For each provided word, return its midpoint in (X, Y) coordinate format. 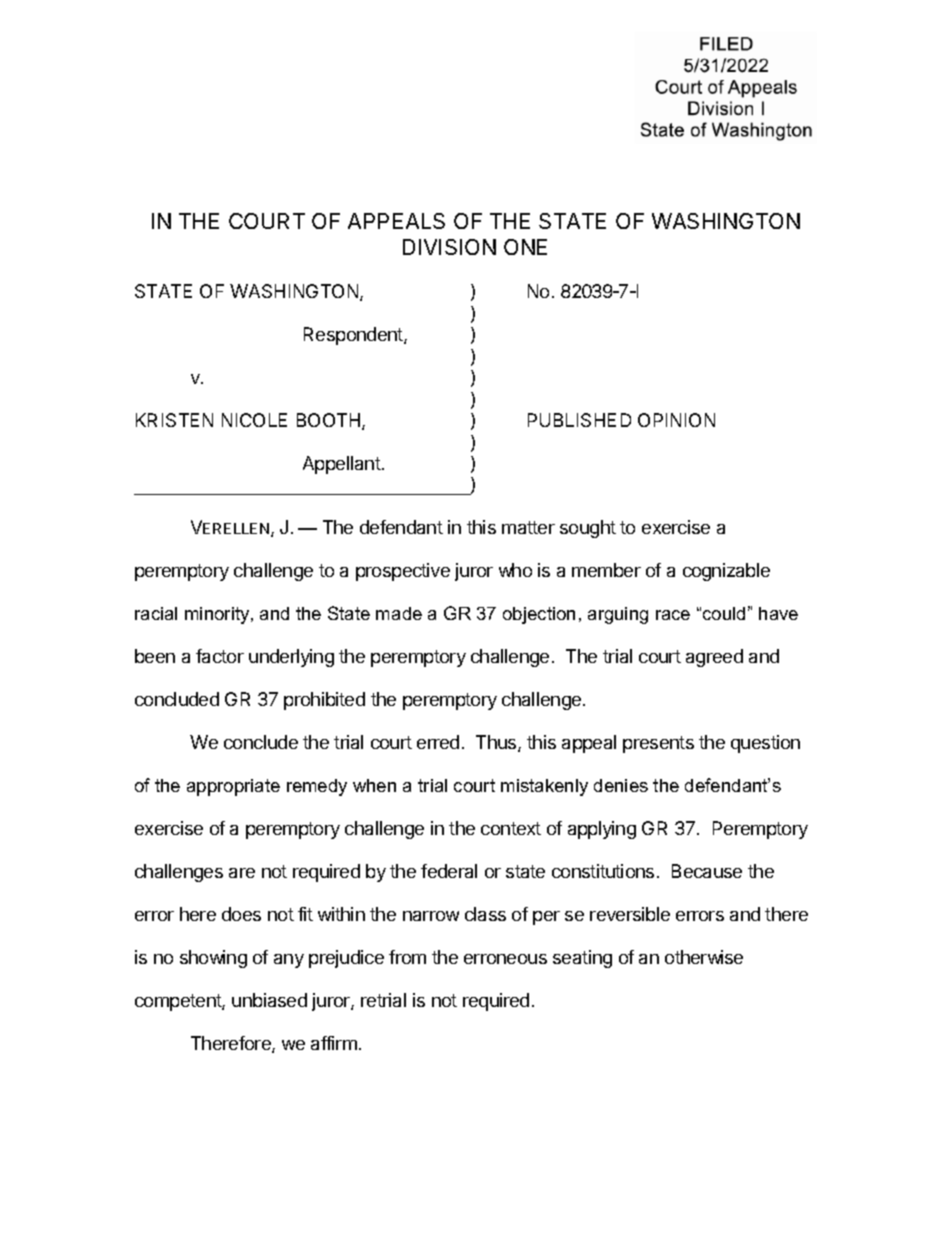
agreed (714, 658)
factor (220, 656)
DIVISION (449, 247)
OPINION (676, 420)
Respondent (354, 336)
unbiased (269, 1000)
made (399, 613)
